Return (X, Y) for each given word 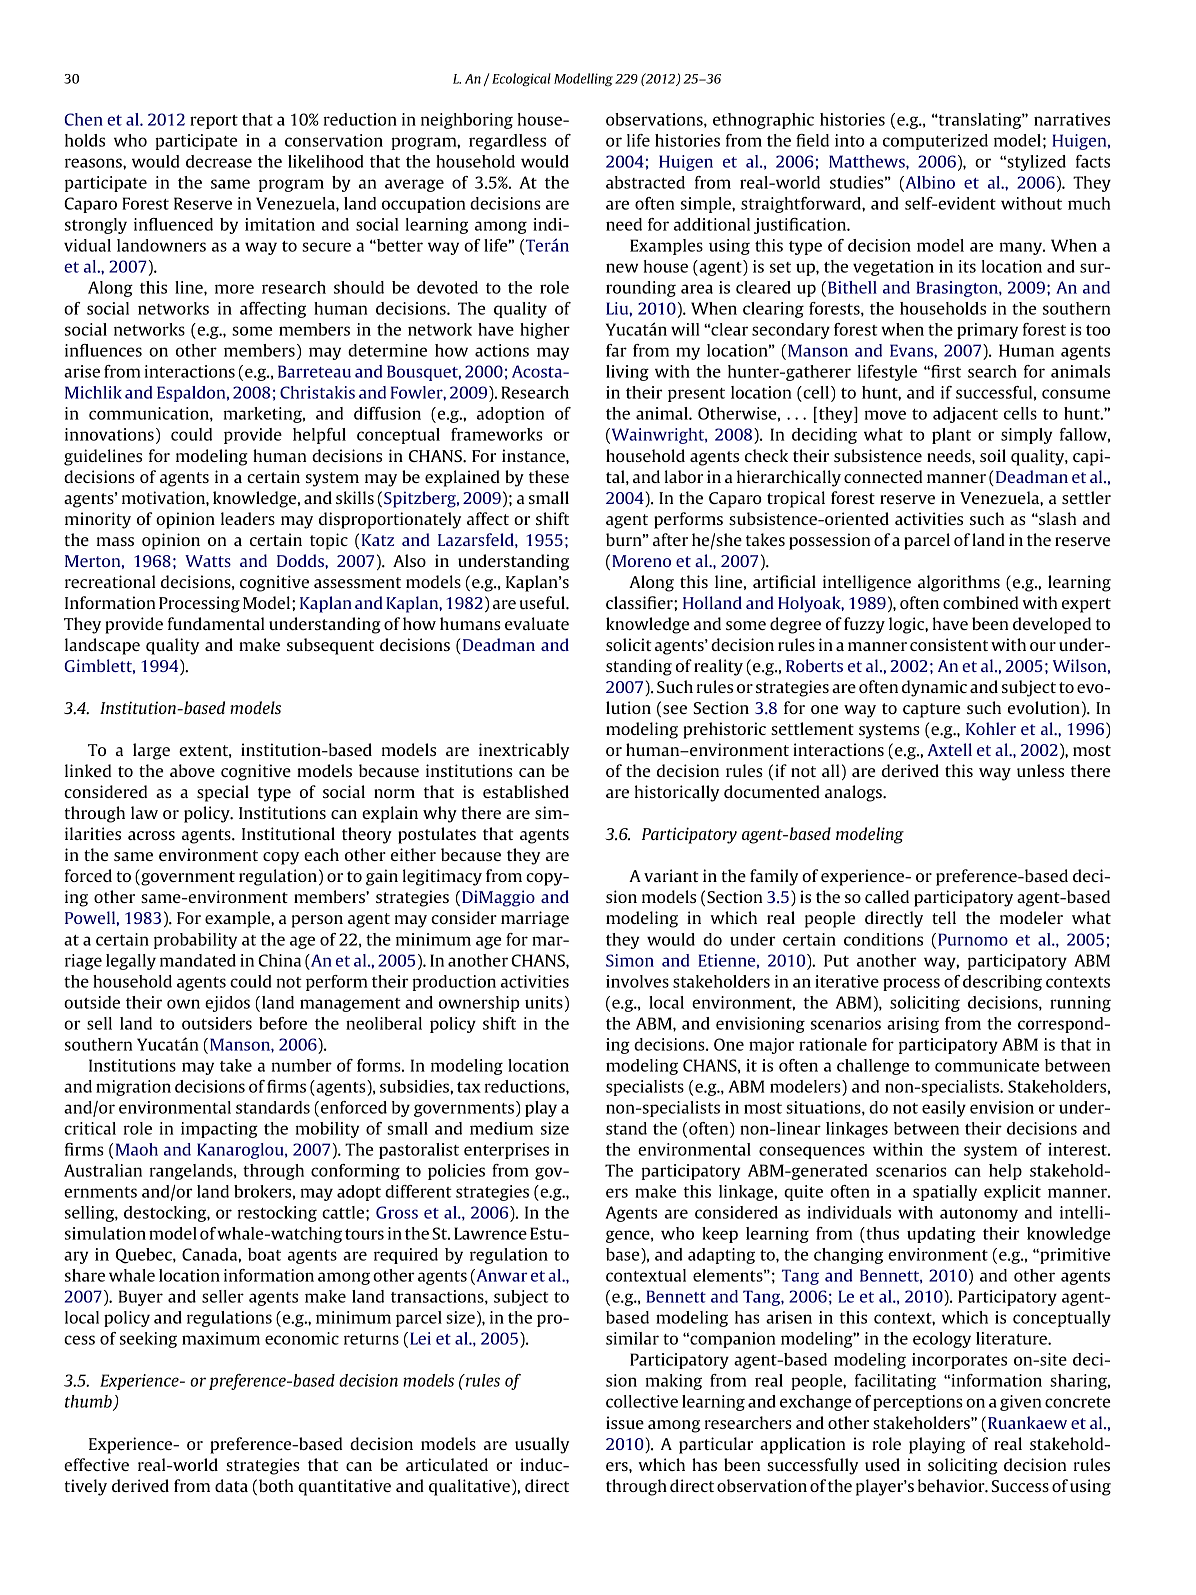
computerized (935, 142)
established (526, 791)
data (231, 1485)
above (192, 770)
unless (1040, 770)
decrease (219, 161)
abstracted (645, 182)
